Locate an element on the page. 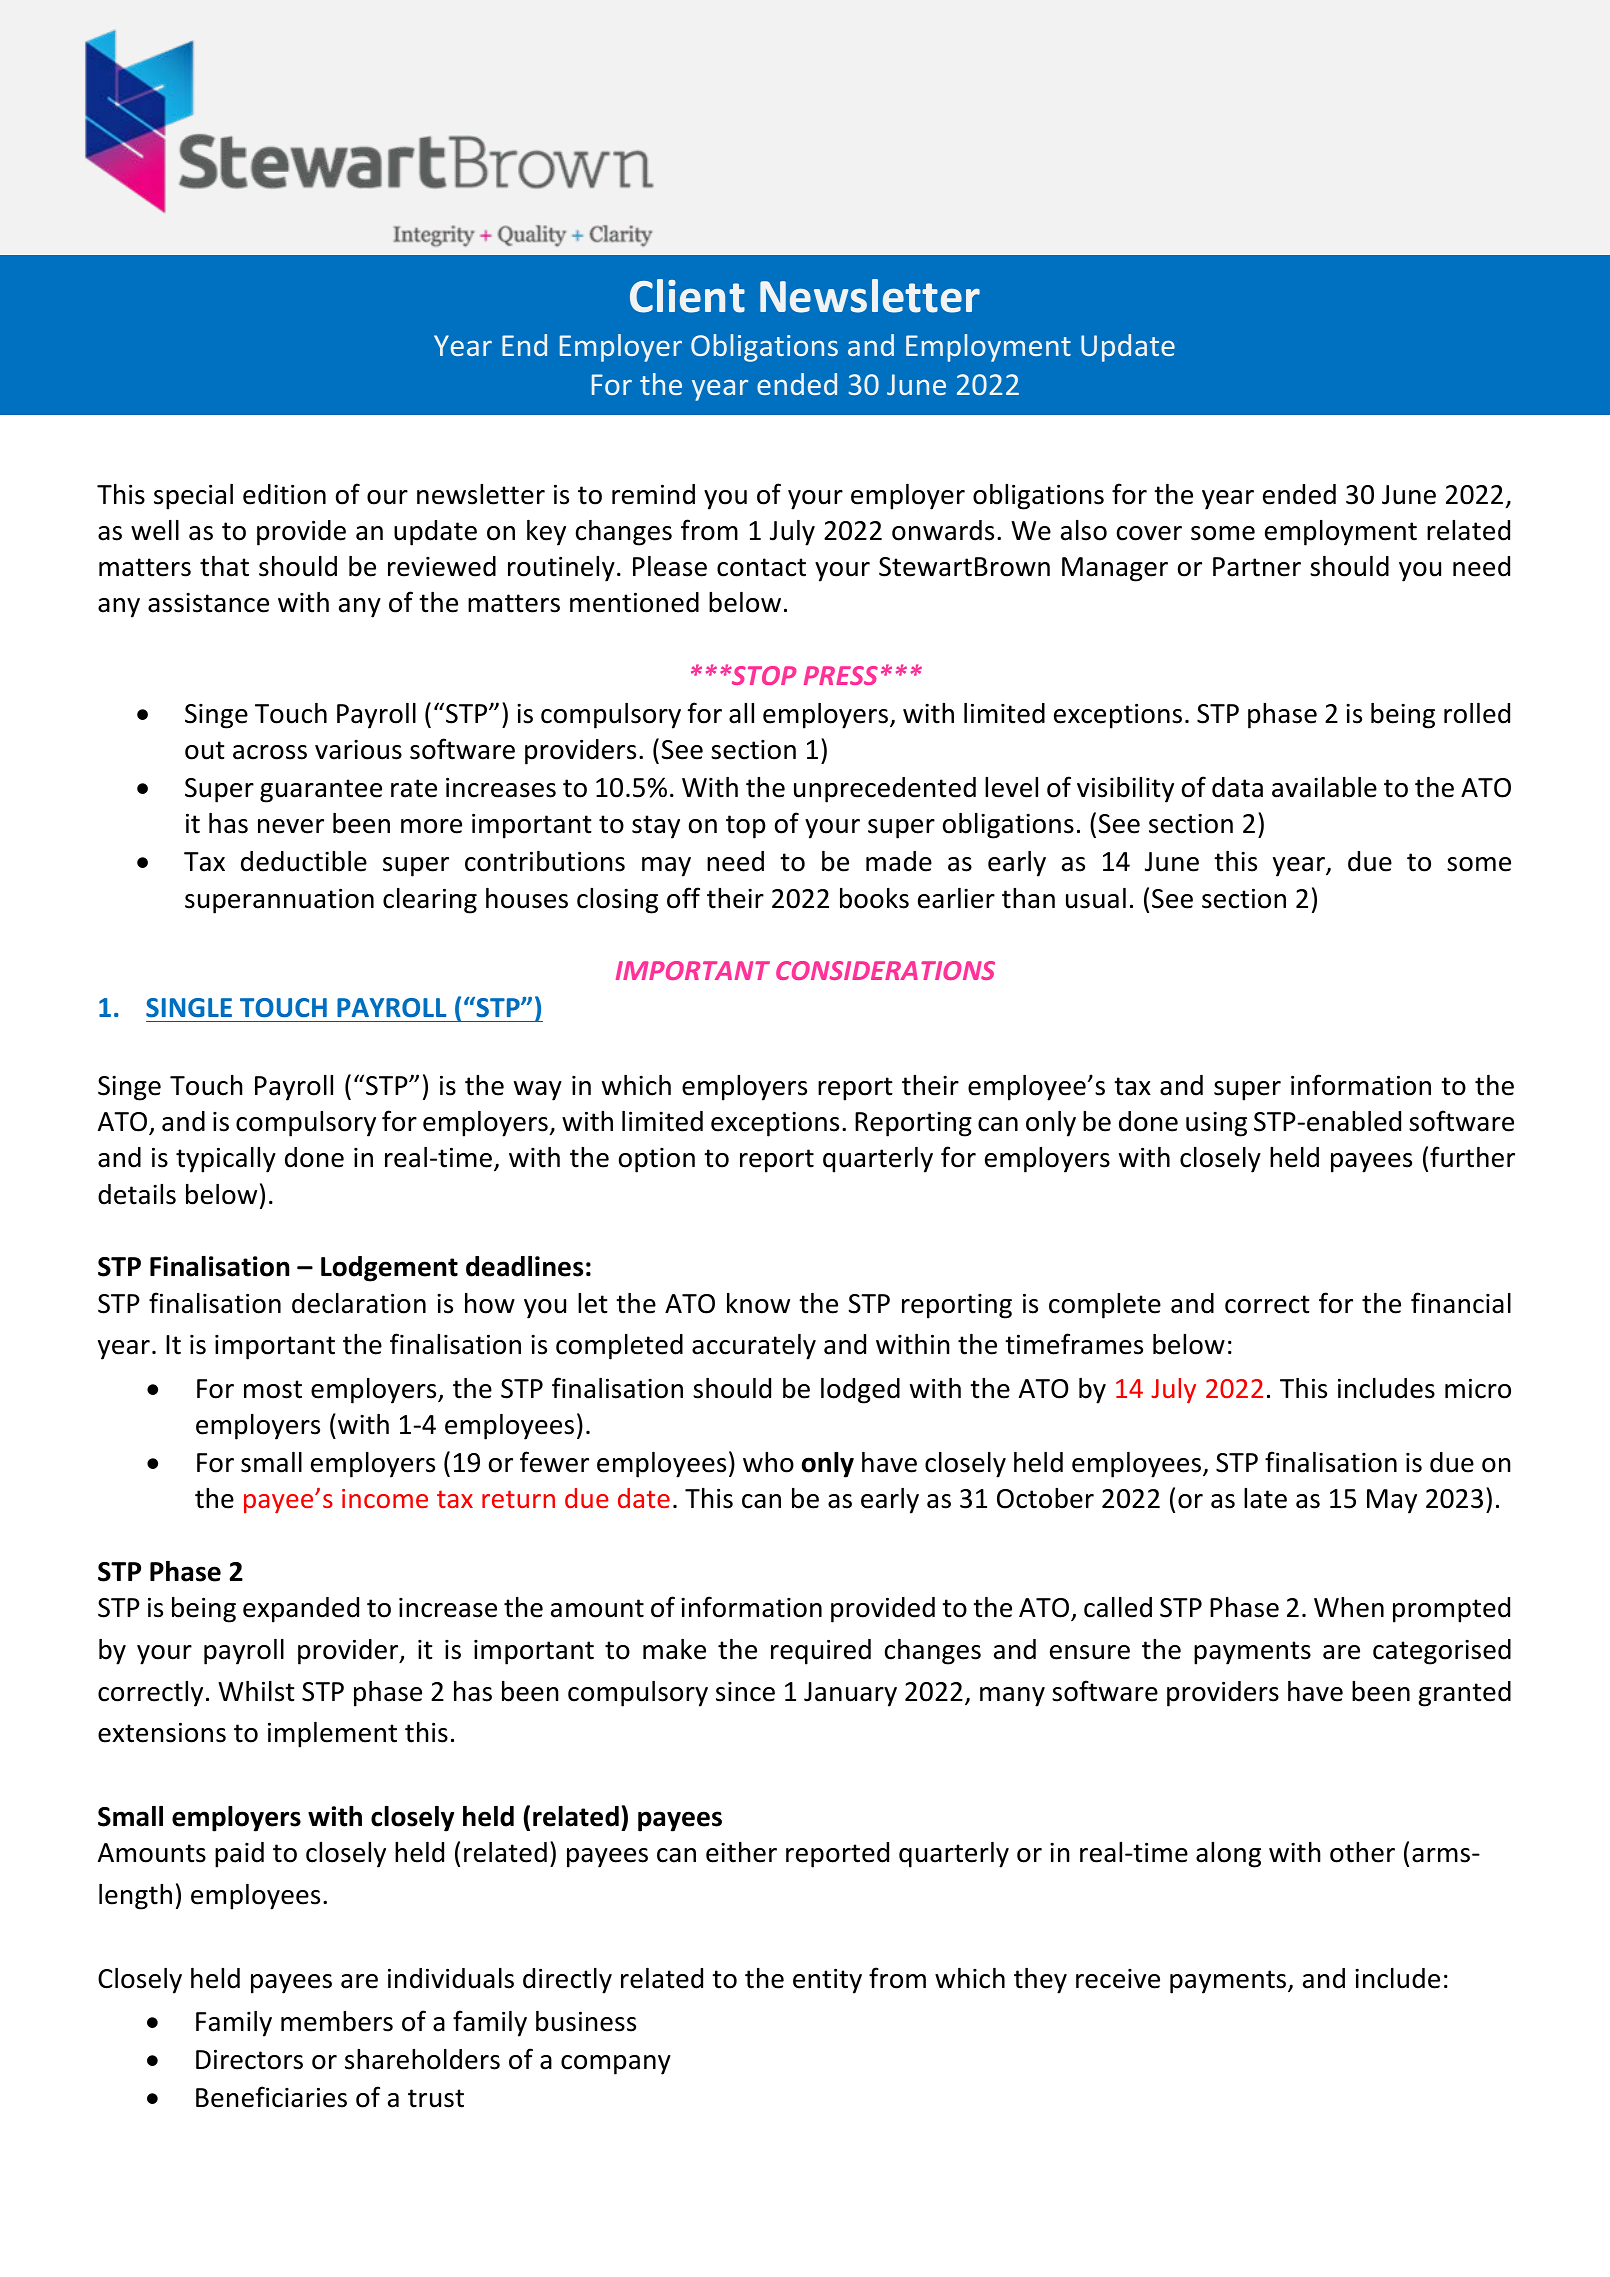 The image size is (1610, 2277). CONSIDERATIONS is located at coordinates (885, 970).
